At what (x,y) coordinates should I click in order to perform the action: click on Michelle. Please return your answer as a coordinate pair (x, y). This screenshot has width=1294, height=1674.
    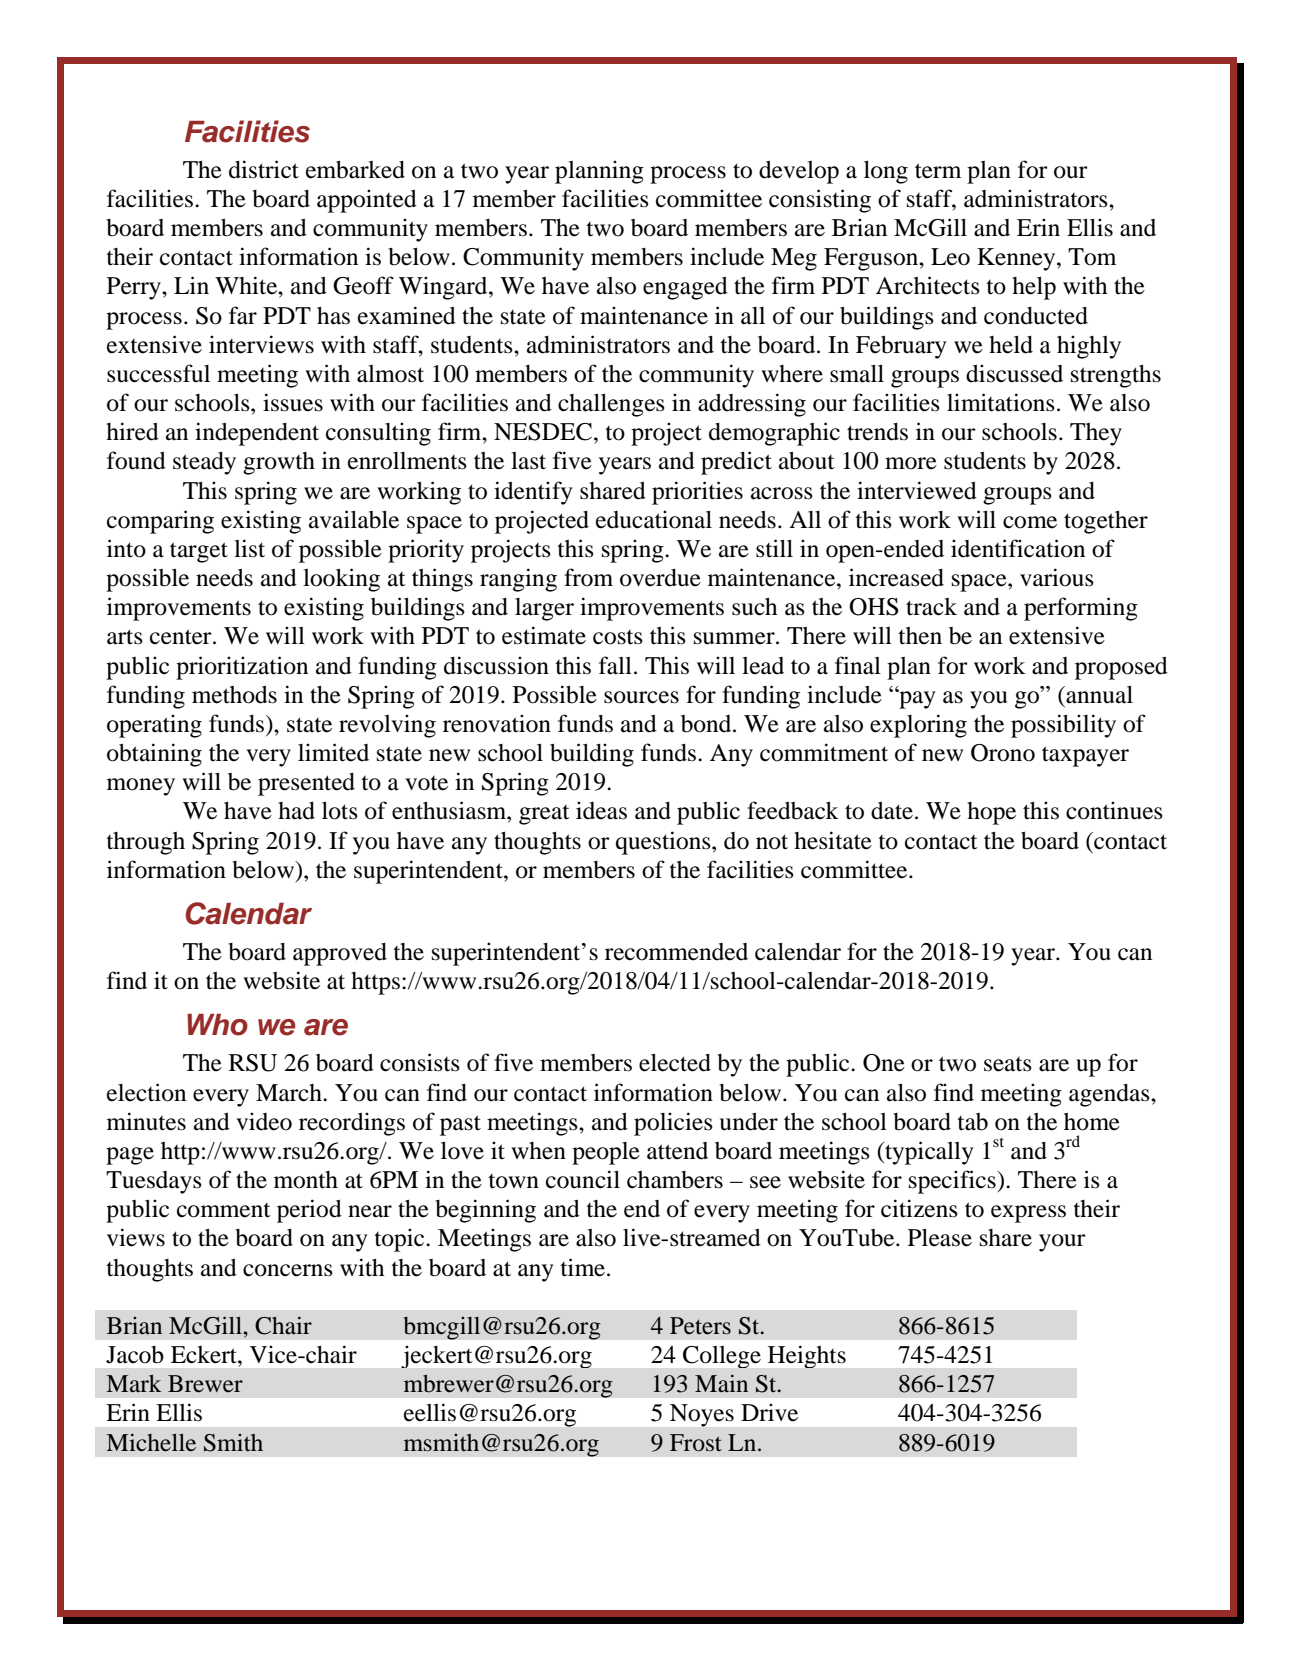
    Looking at the image, I should click on (151, 1442).
